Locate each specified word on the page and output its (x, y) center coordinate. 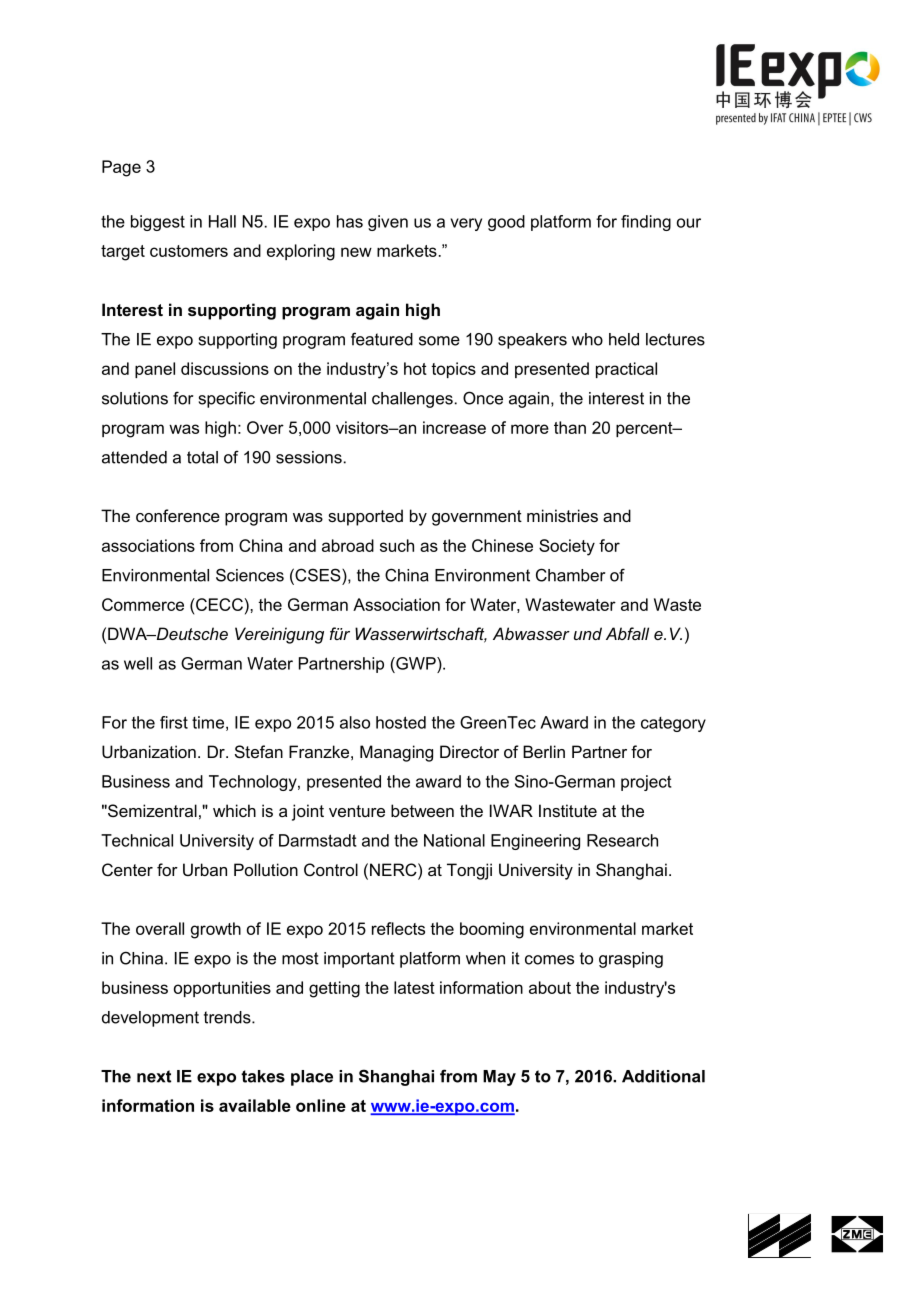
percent (645, 429)
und (588, 633)
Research (622, 840)
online (321, 1105)
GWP (416, 663)
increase (454, 427)
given (388, 223)
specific (227, 399)
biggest (158, 223)
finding (646, 223)
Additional (663, 1076)
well (138, 663)
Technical (137, 840)
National (454, 840)
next (154, 1076)
